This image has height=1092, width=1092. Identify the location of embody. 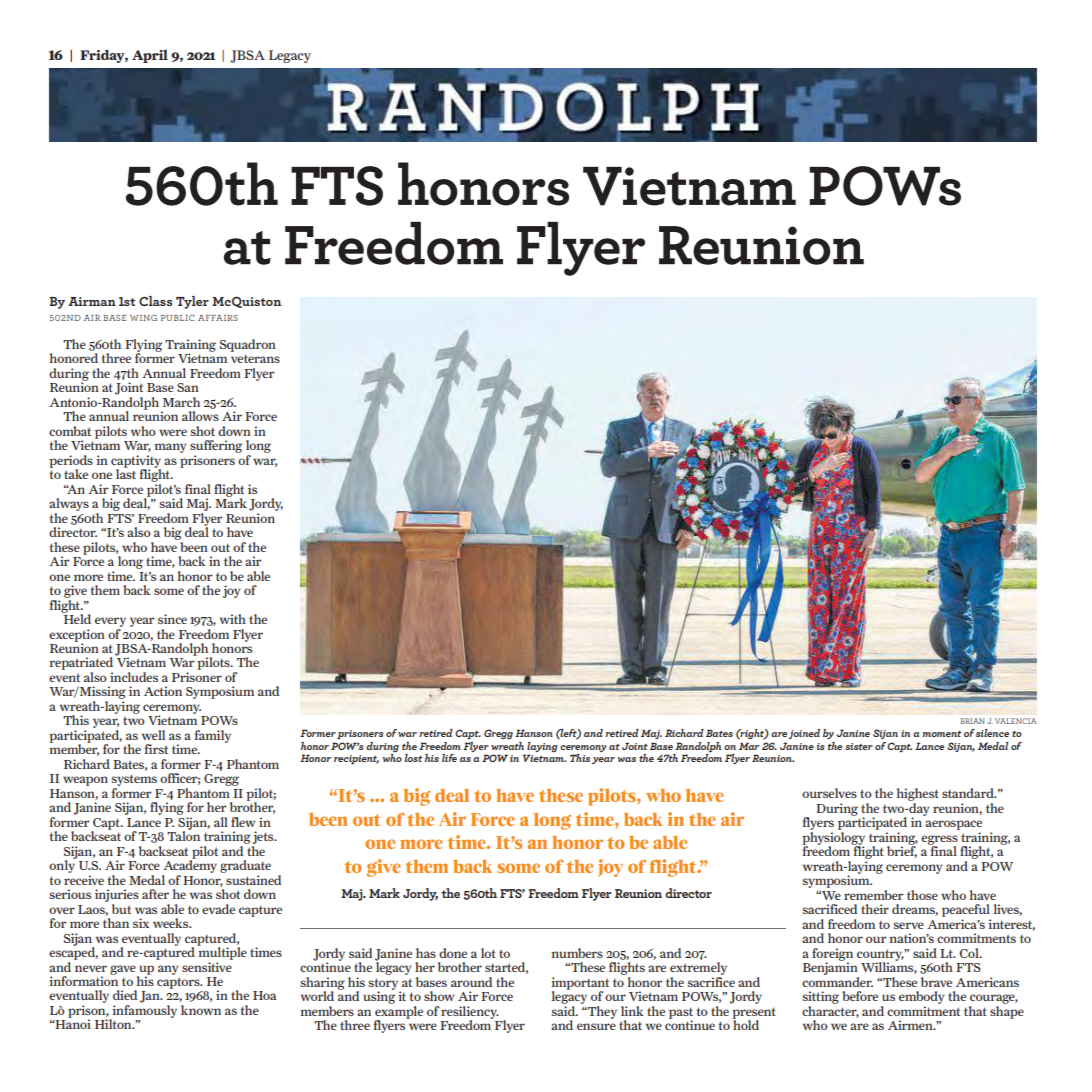
(922, 997).
